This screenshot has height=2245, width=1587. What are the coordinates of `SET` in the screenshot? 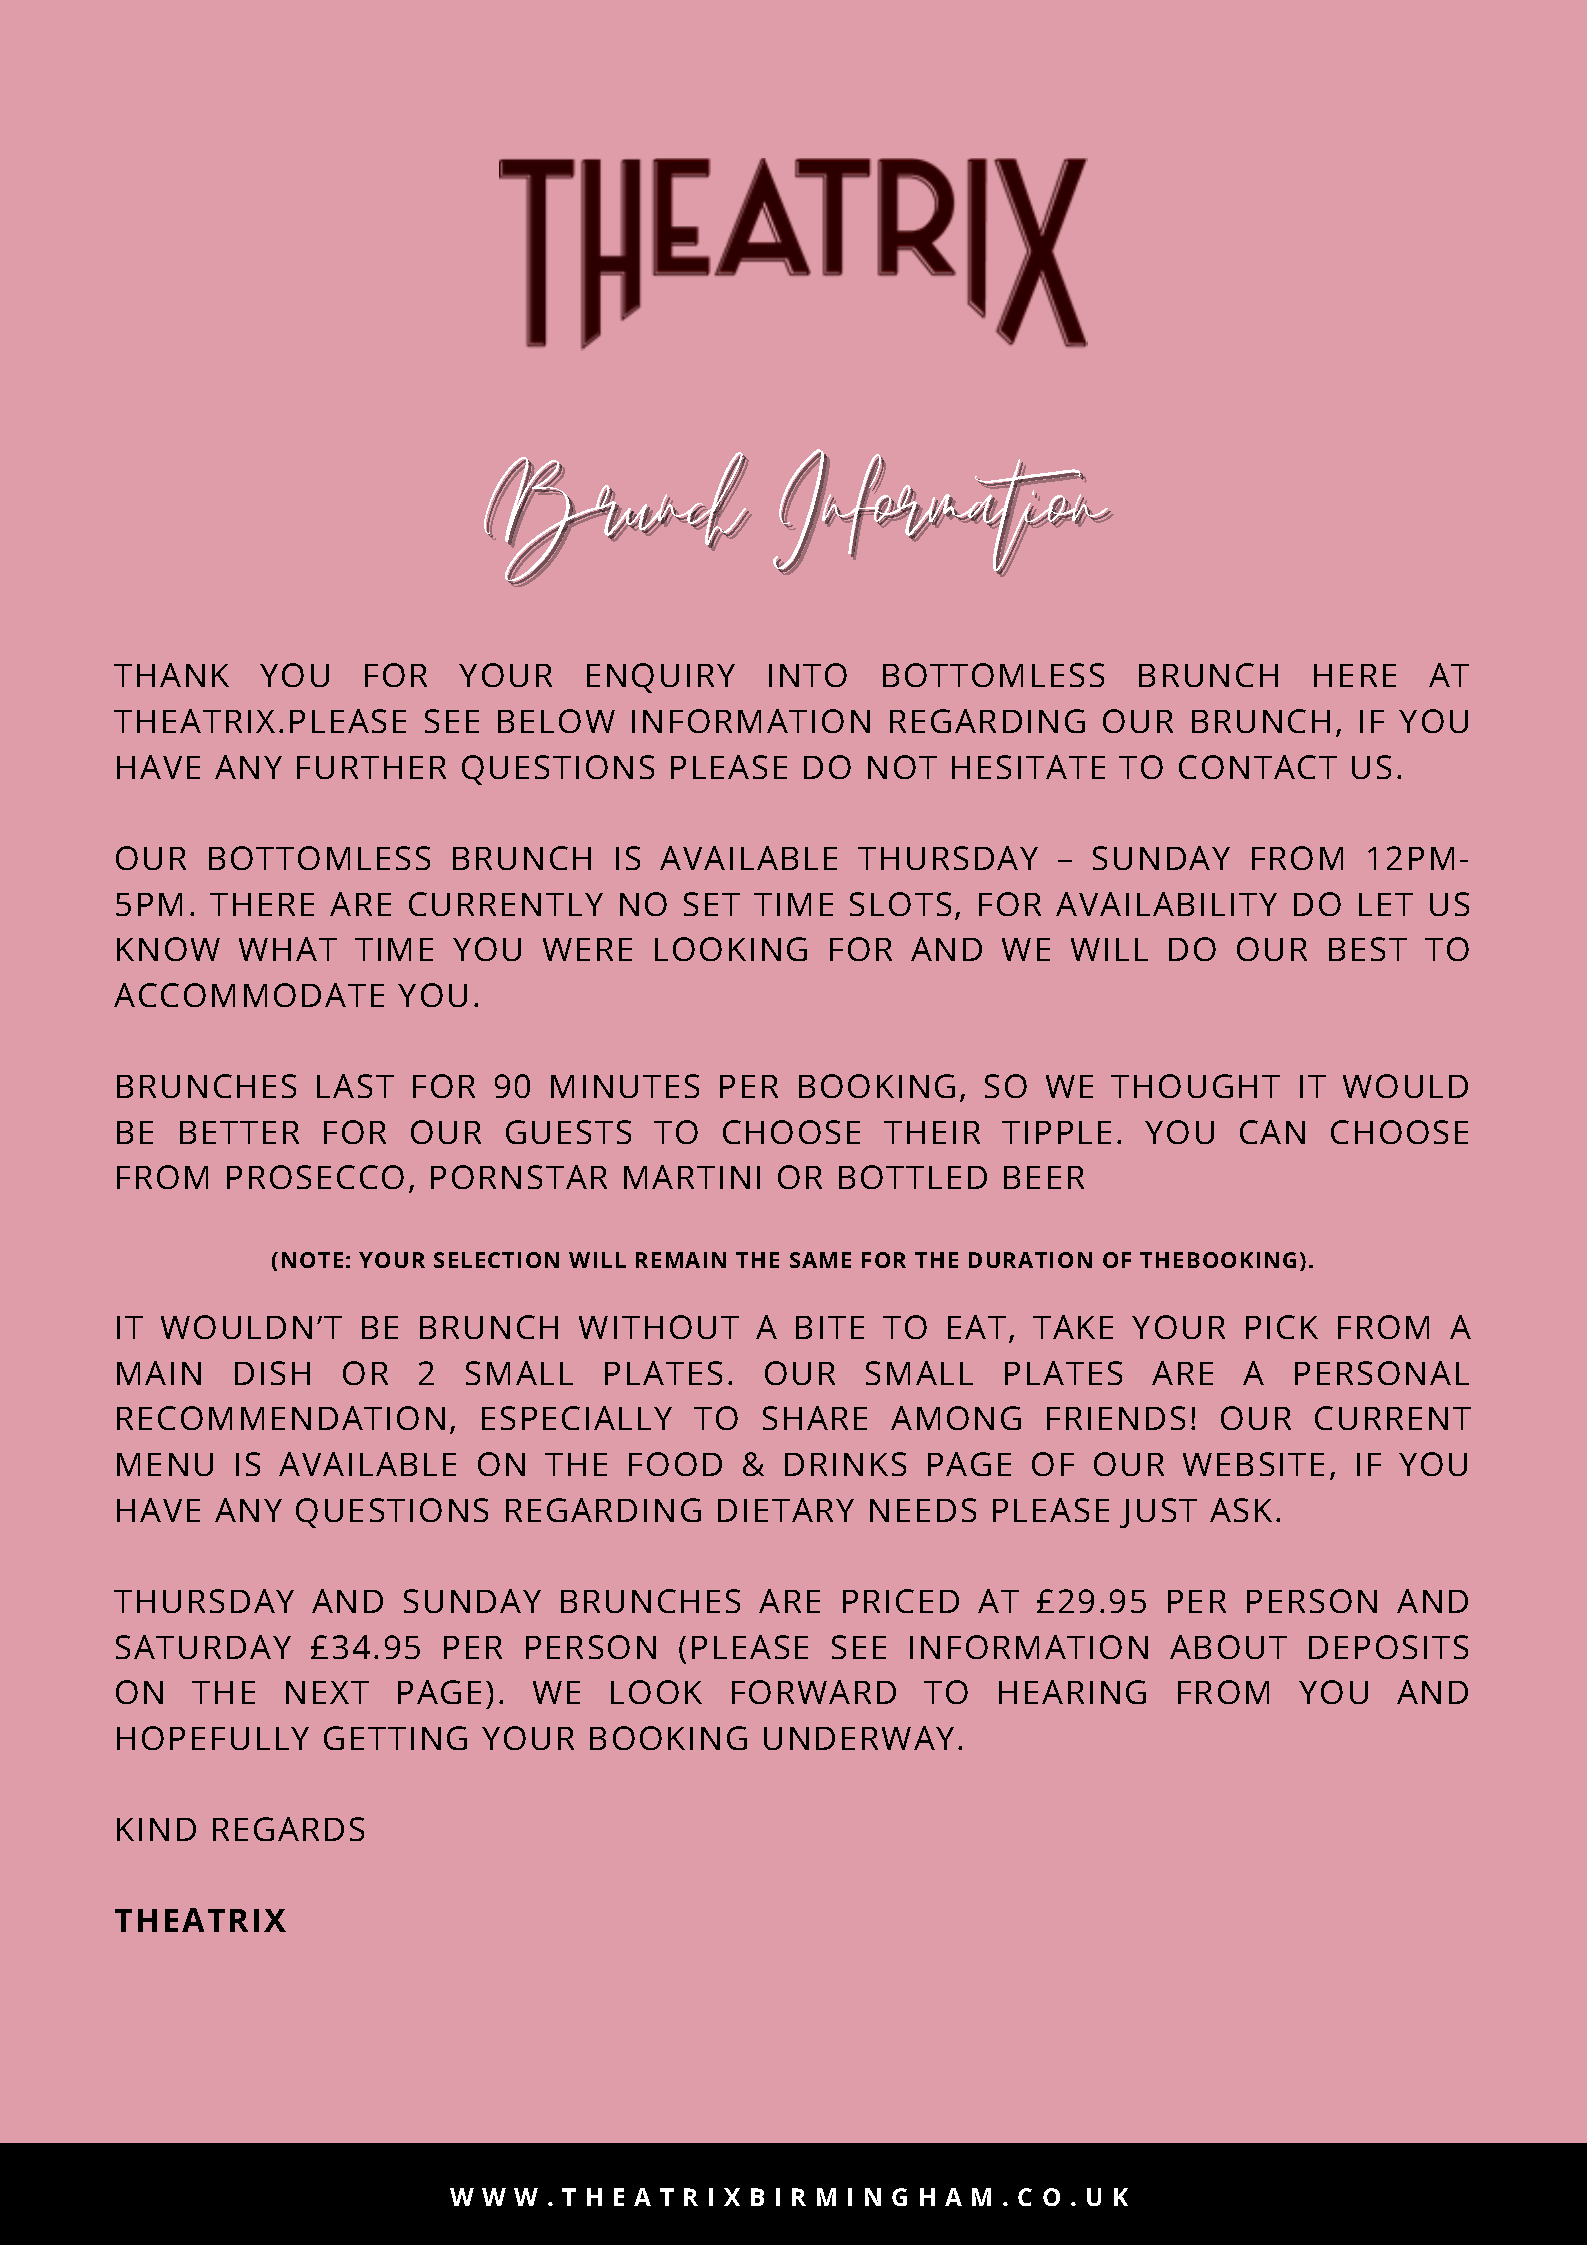 It's located at (712, 904).
